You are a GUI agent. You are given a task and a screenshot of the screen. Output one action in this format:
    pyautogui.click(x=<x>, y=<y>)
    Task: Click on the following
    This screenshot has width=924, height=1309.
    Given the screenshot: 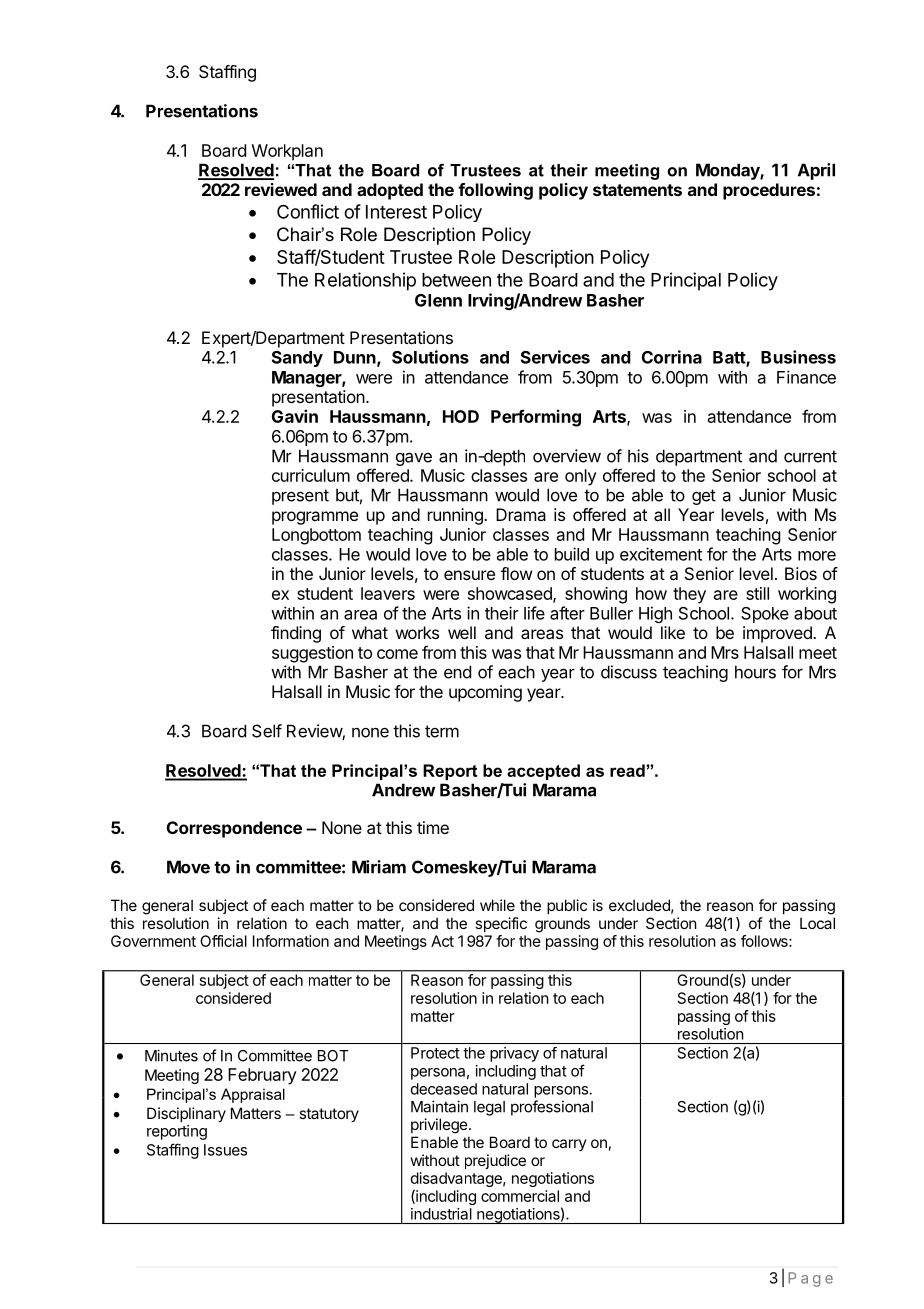 What is the action you would take?
    pyautogui.click(x=495, y=191)
